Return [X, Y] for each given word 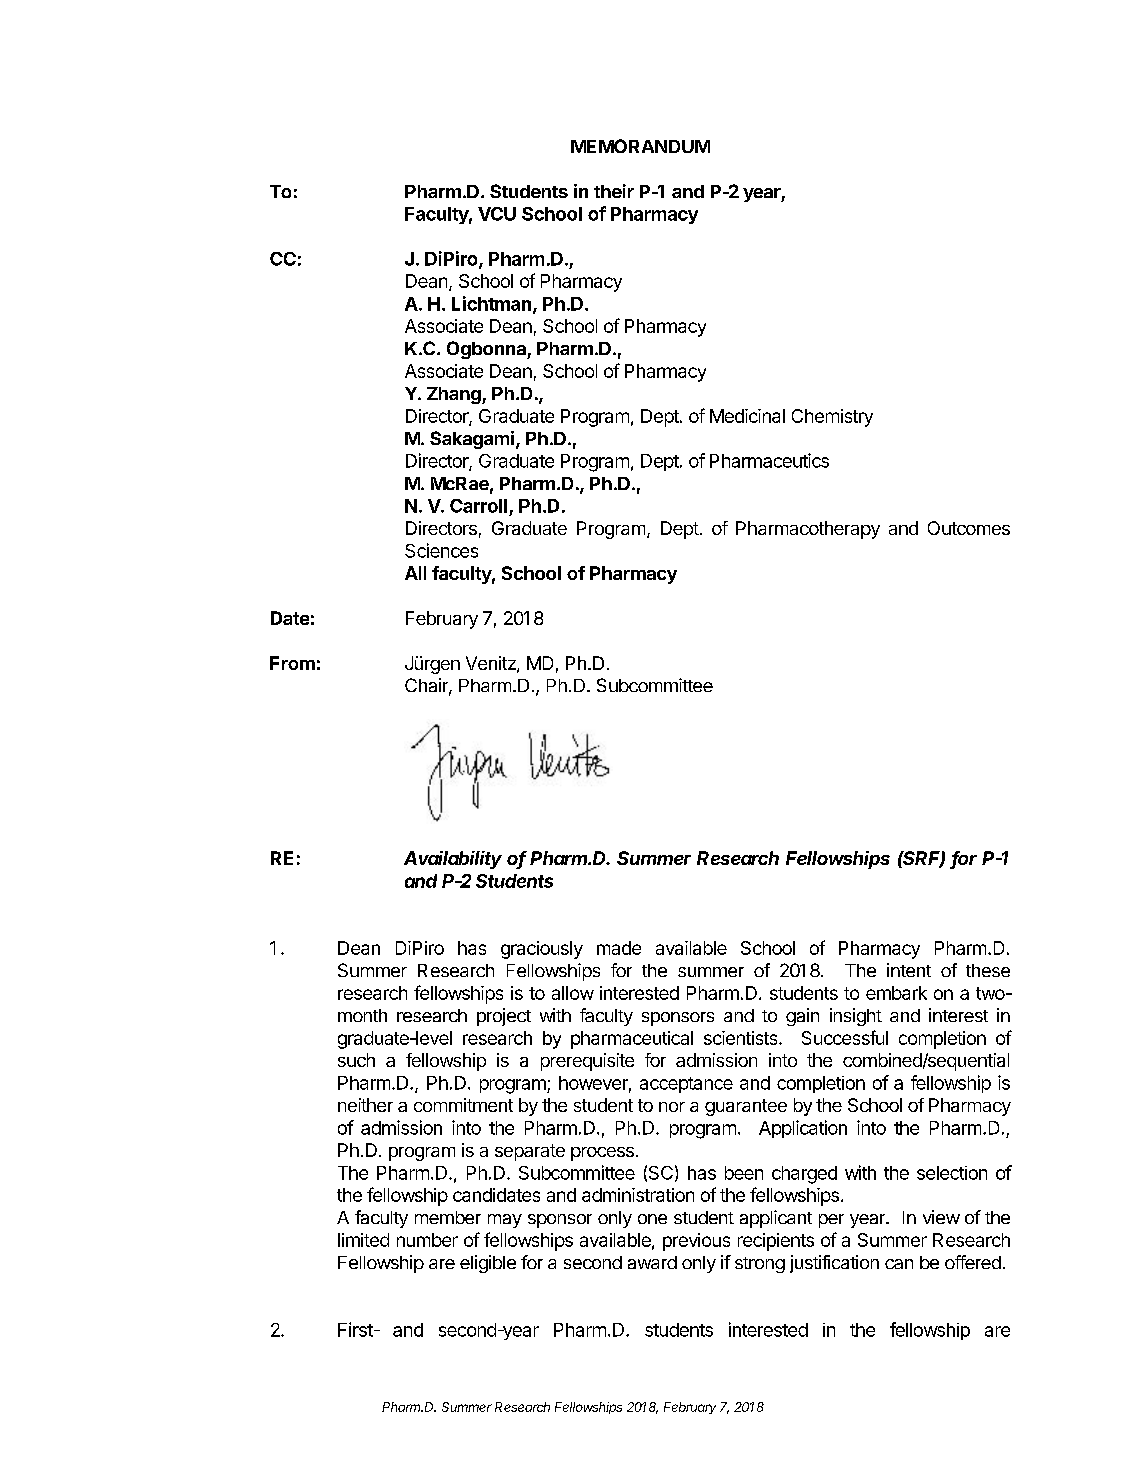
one [652, 1219]
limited [363, 1240]
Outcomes [969, 528]
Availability [453, 860]
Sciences [441, 550]
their [614, 191]
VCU [497, 214]
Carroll [478, 506]
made [619, 948]
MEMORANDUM [640, 146]
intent [909, 970]
